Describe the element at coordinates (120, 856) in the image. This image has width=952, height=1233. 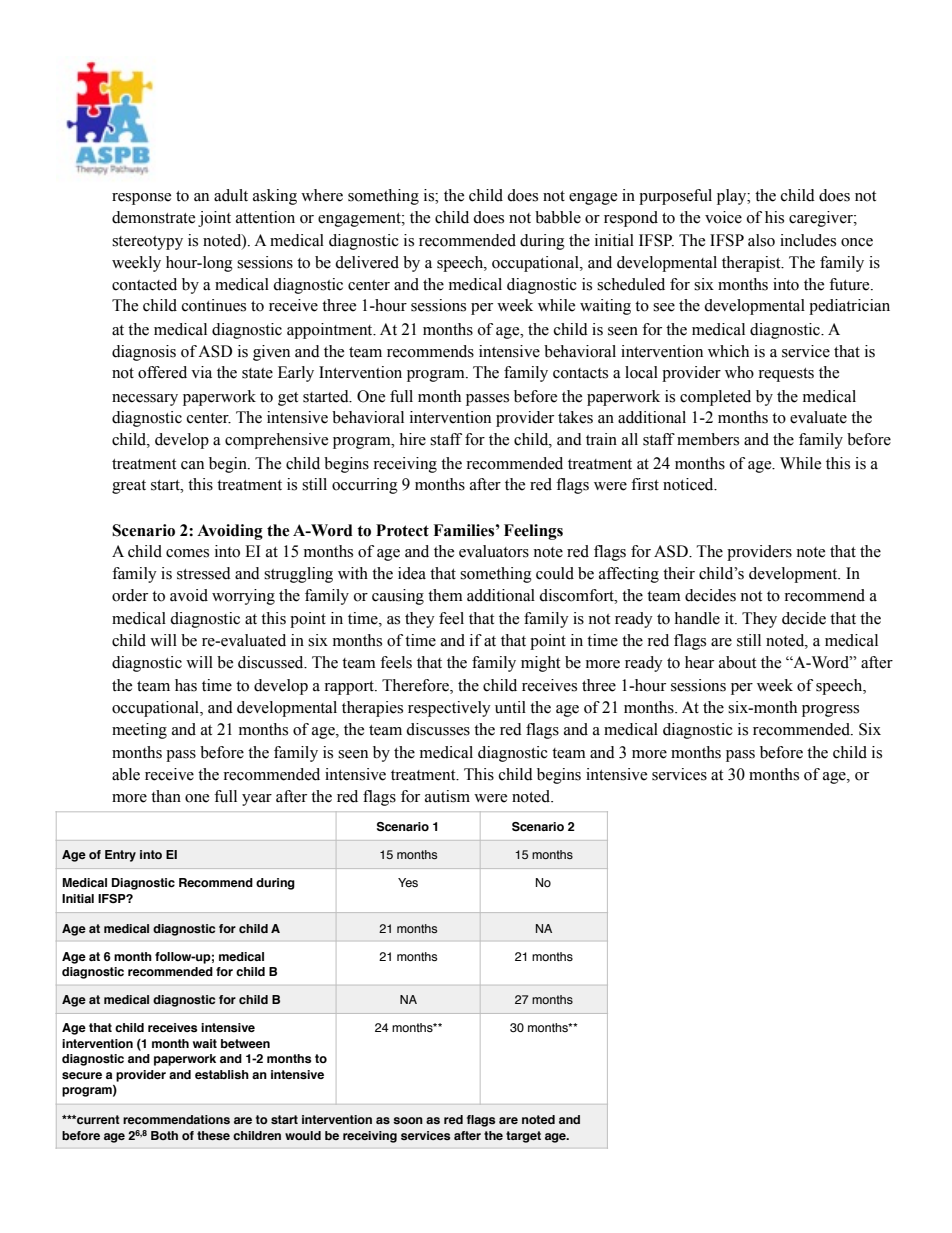
I see `Entry` at that location.
